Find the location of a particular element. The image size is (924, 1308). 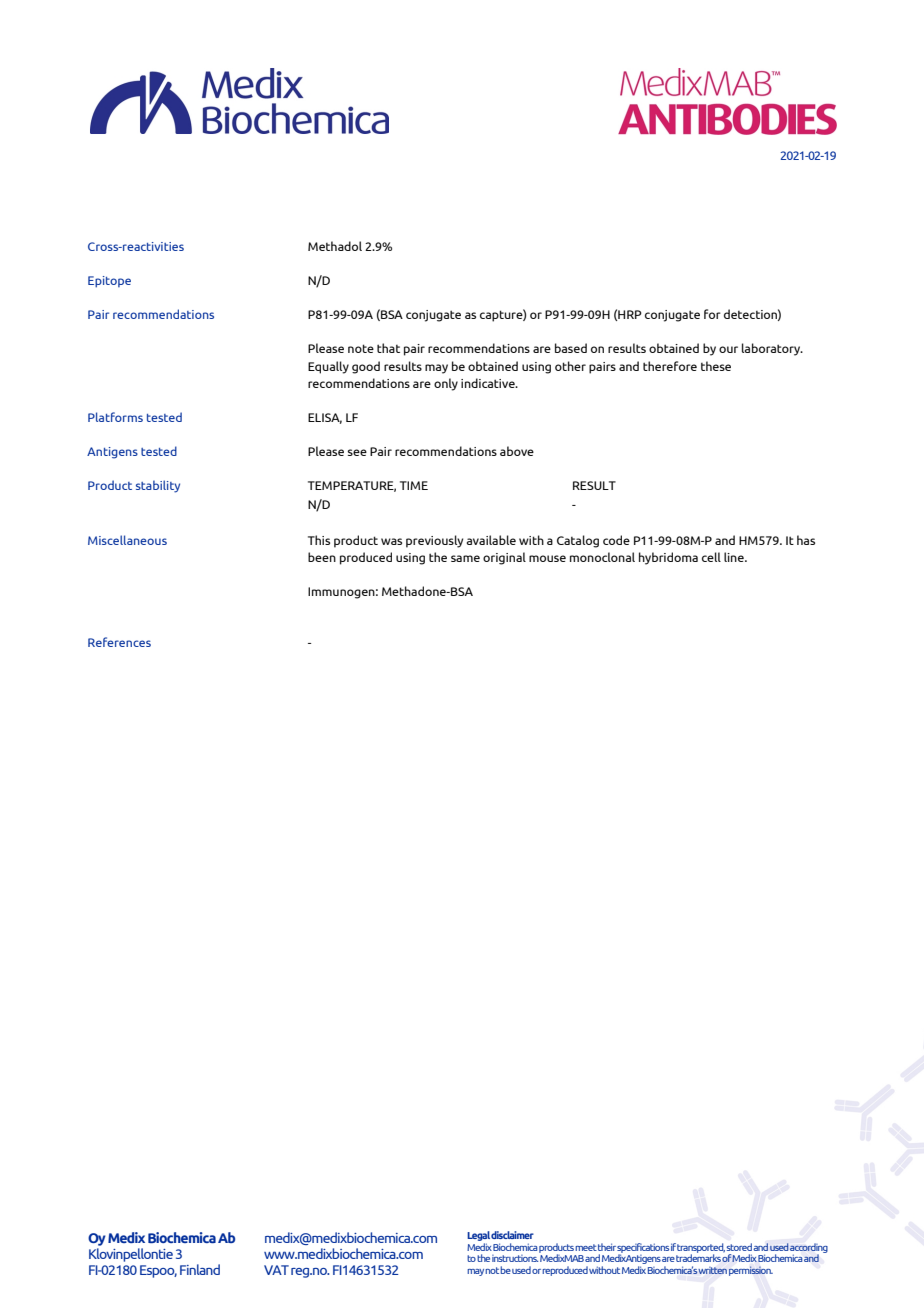

References is located at coordinates (119, 642).
